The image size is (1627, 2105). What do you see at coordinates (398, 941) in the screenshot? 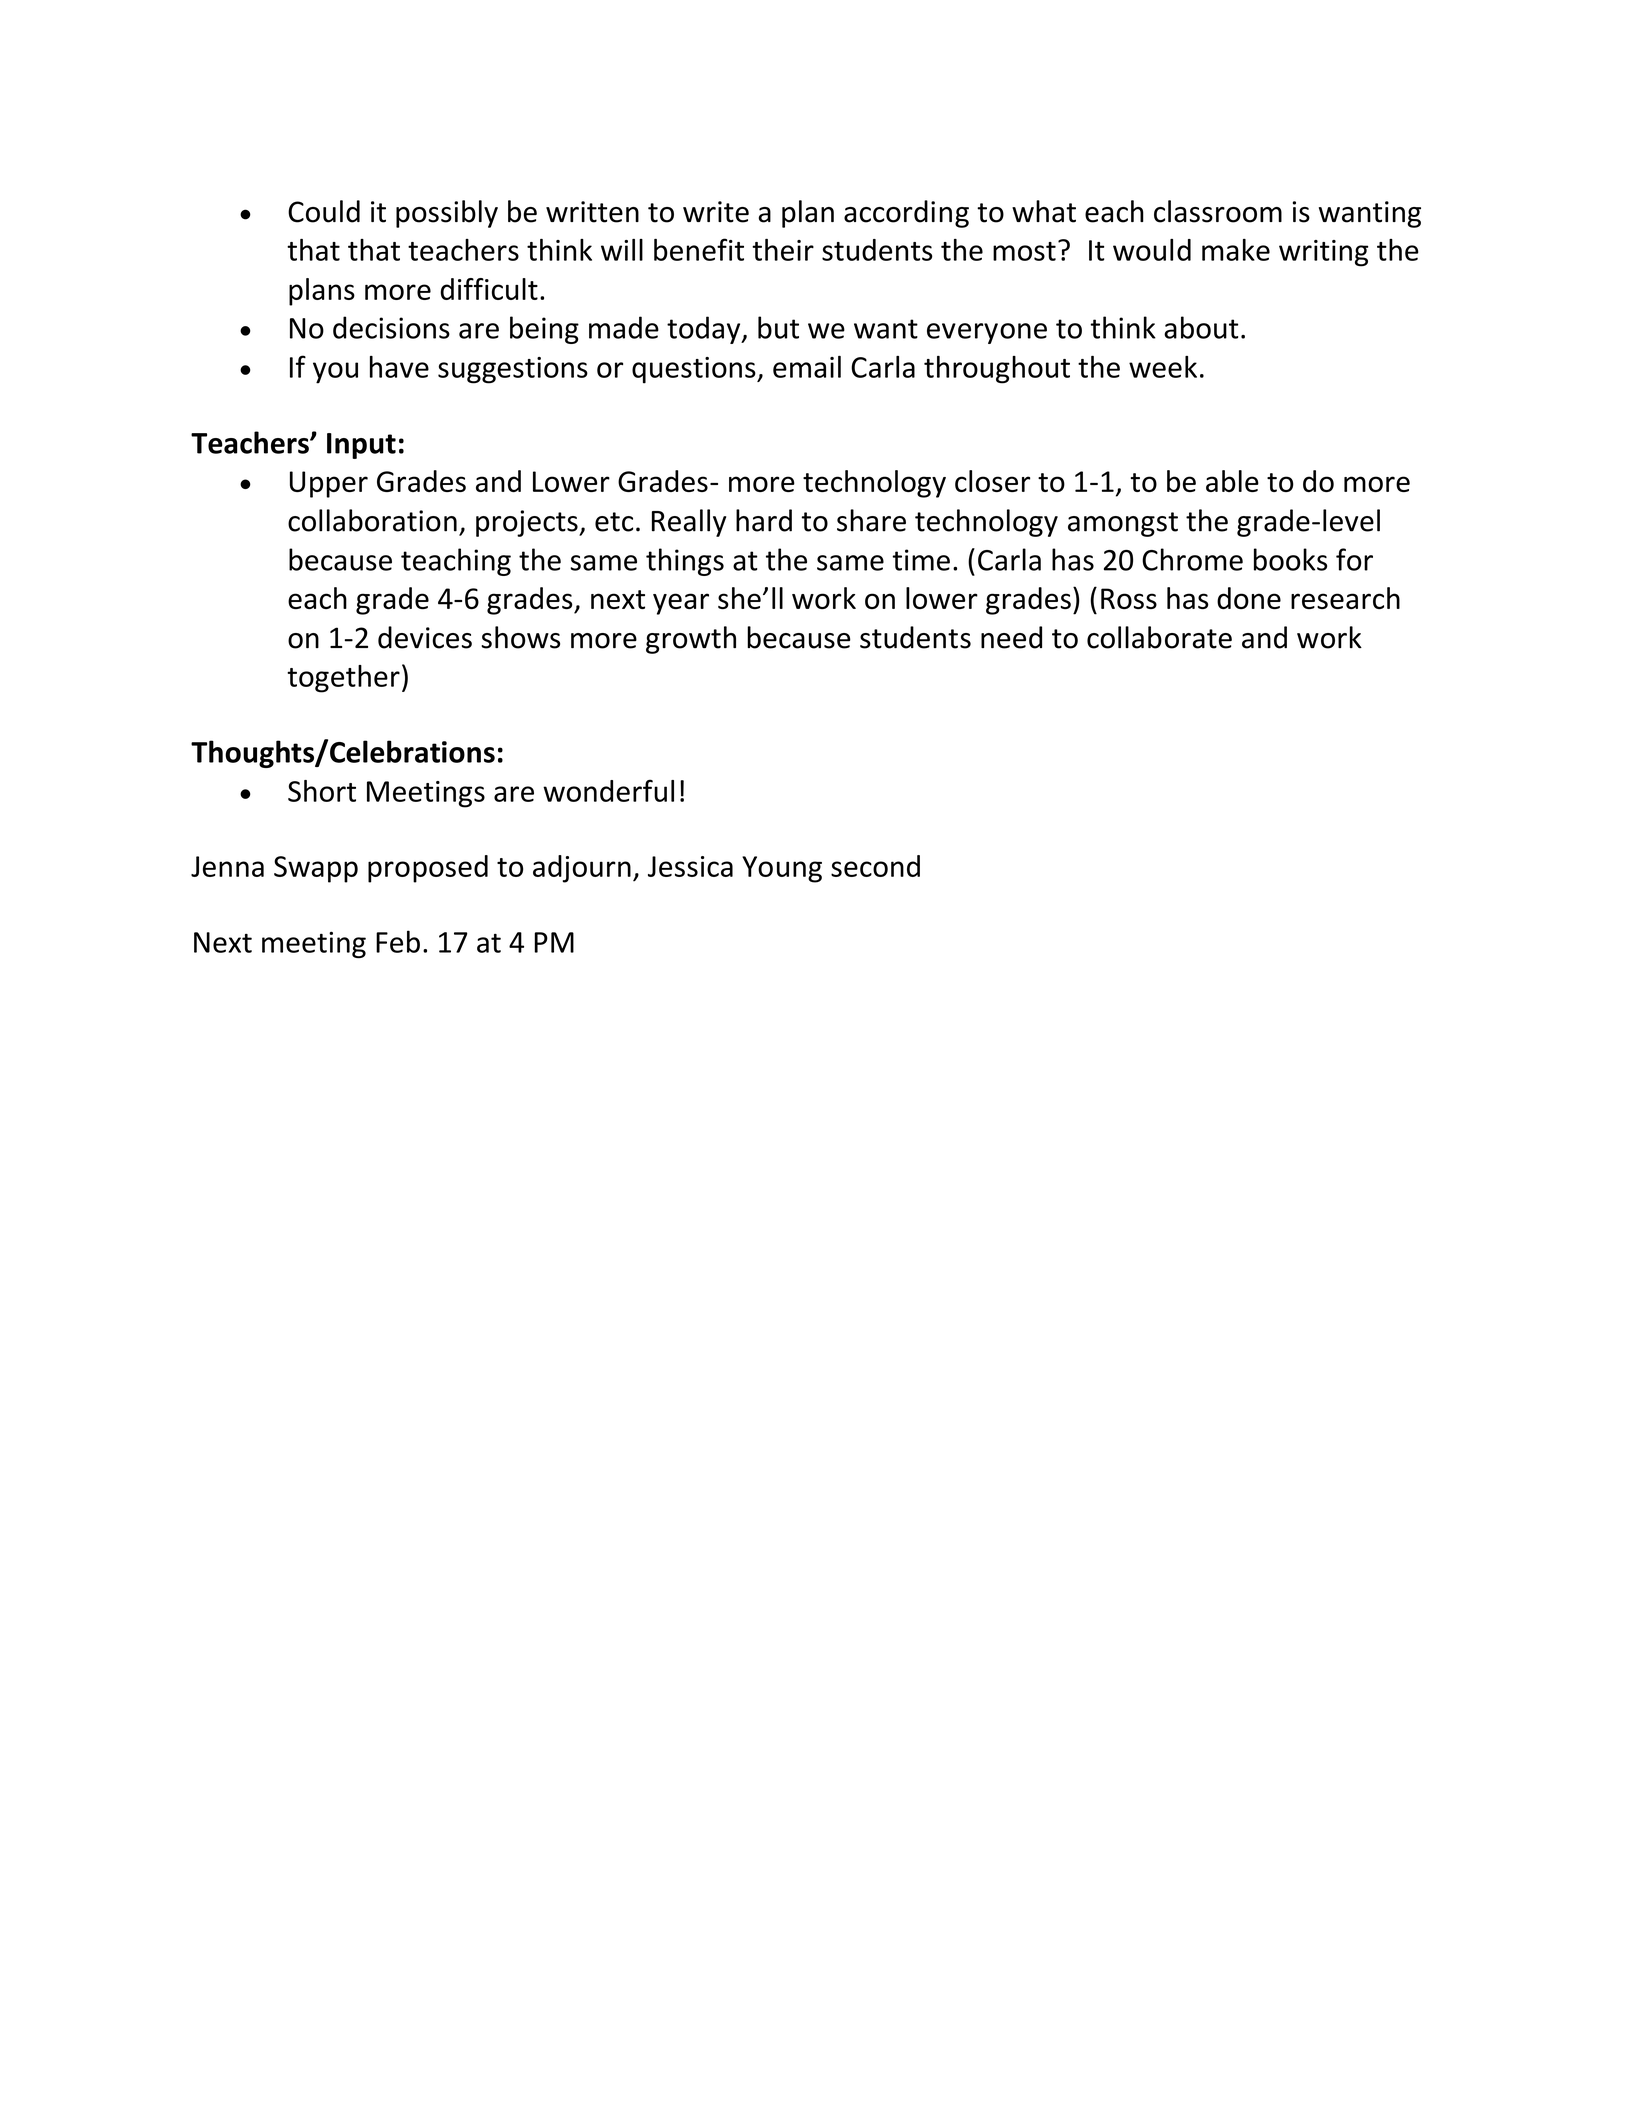
I see `Feb` at bounding box center [398, 941].
